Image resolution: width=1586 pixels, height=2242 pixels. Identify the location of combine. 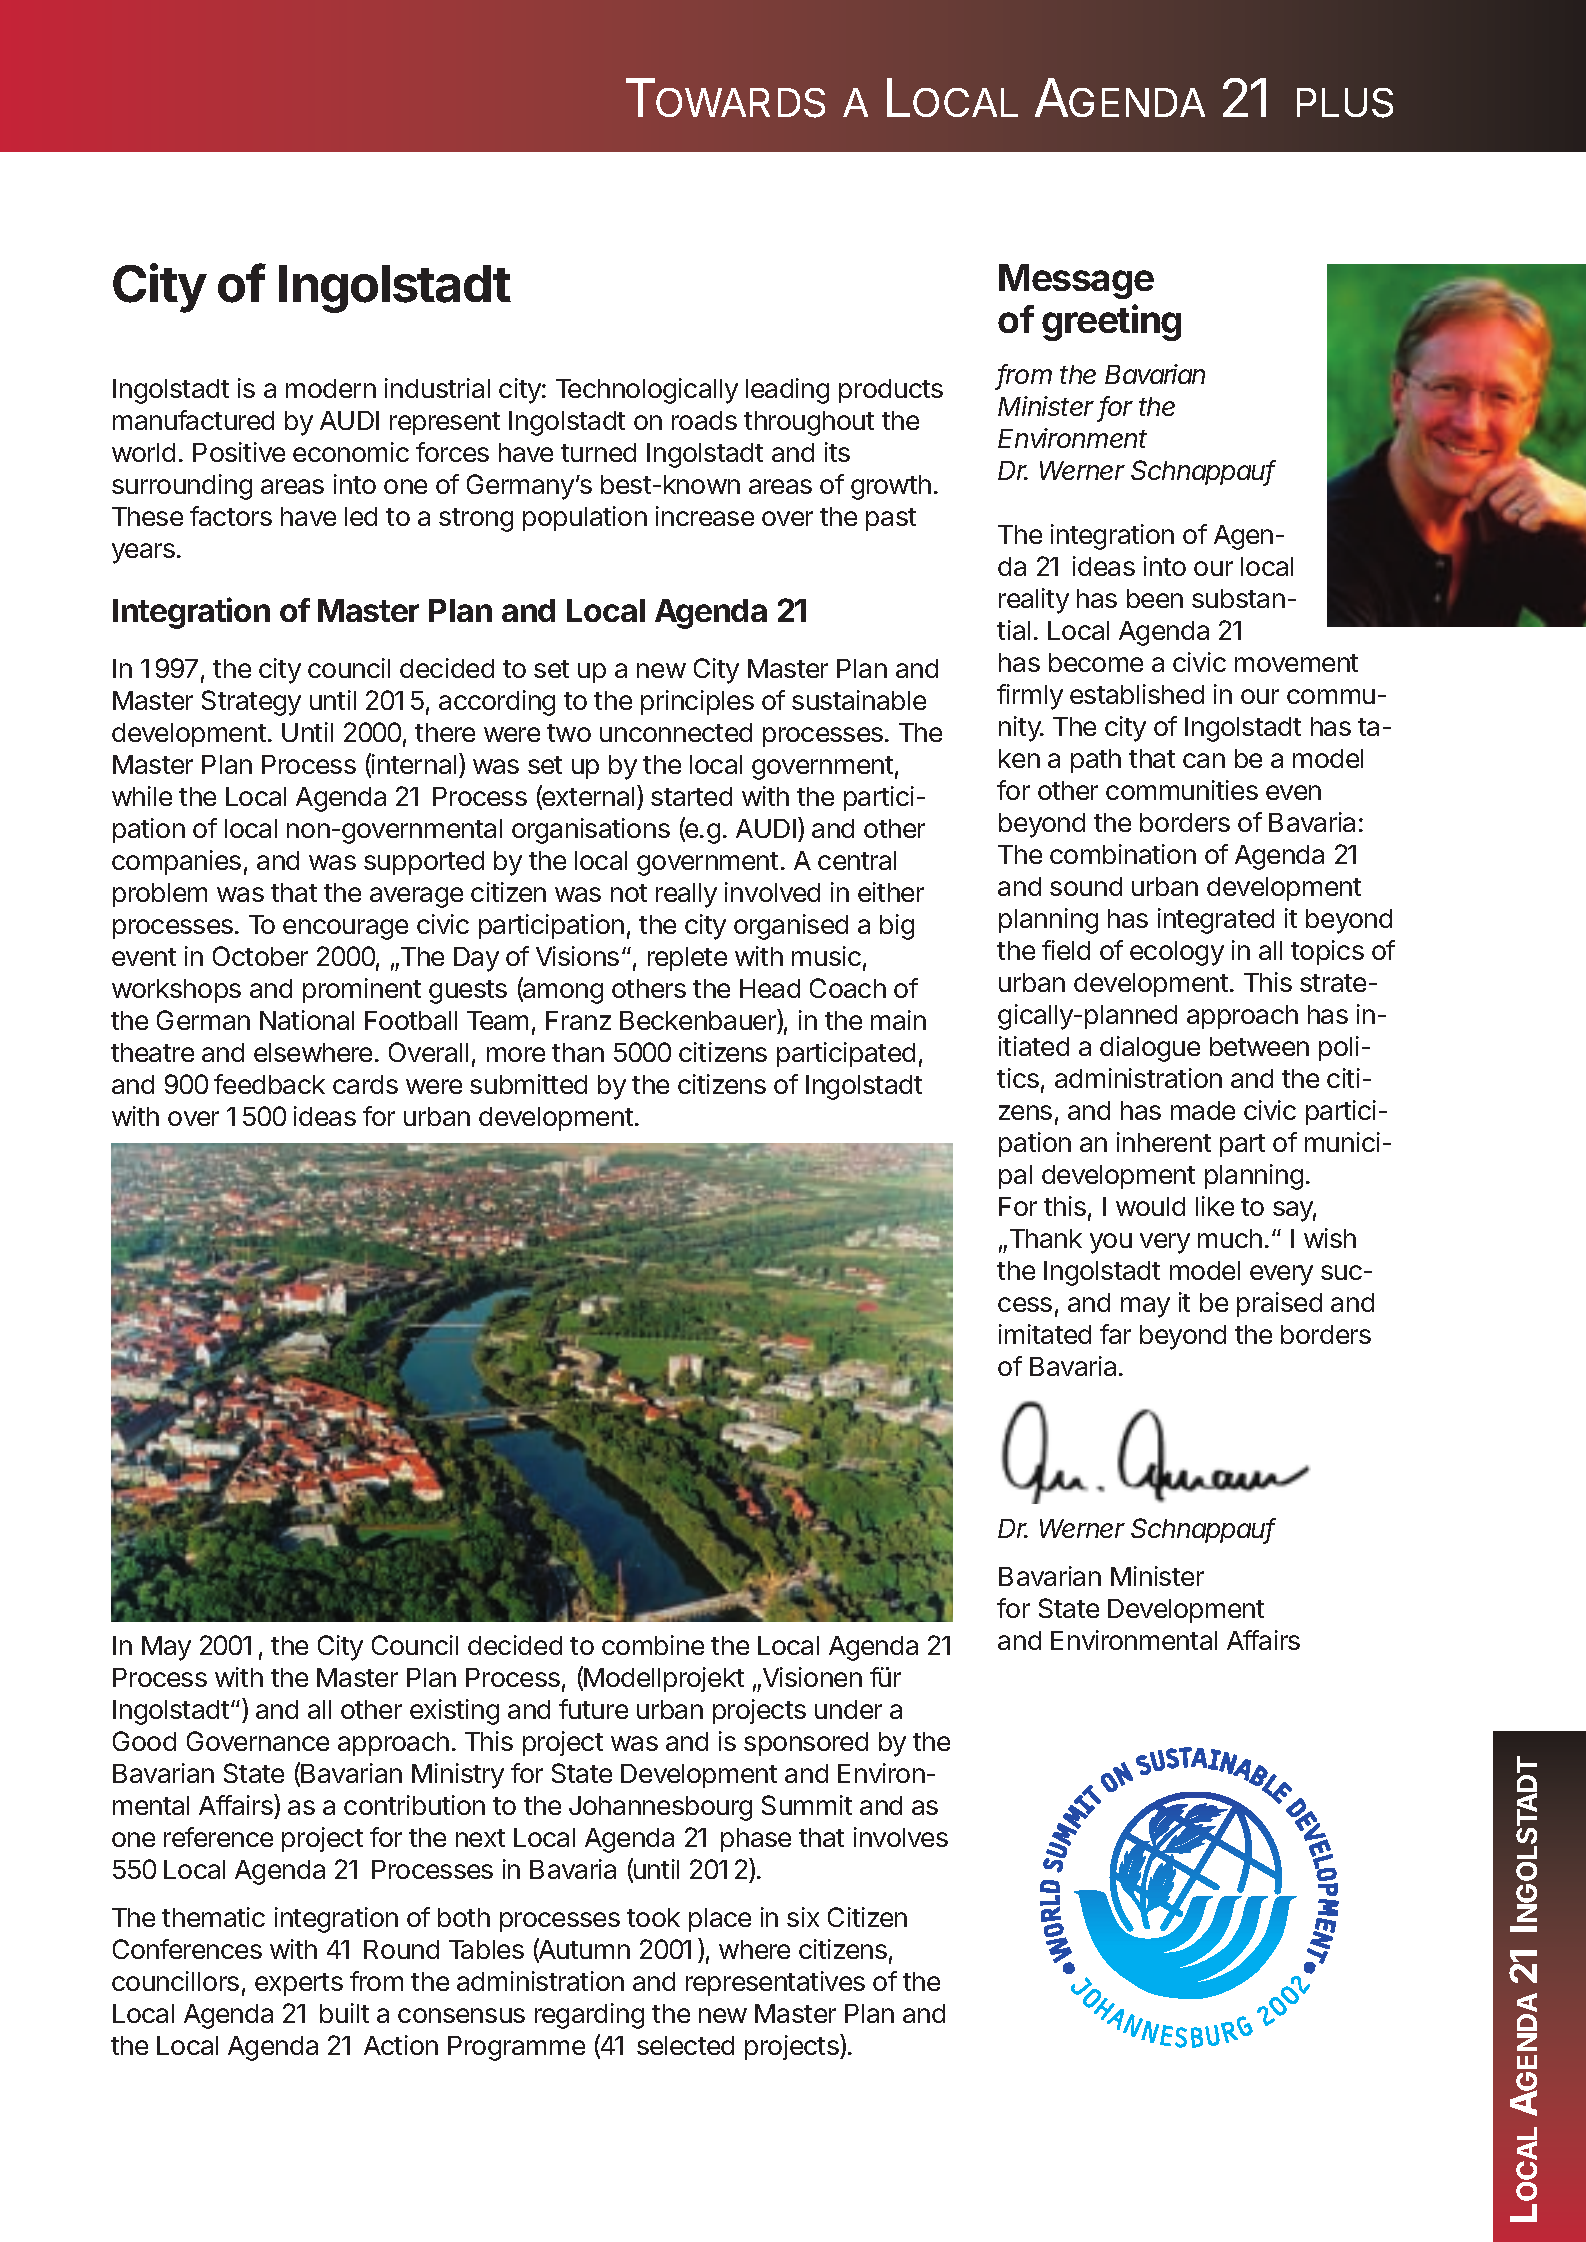
(653, 1645).
